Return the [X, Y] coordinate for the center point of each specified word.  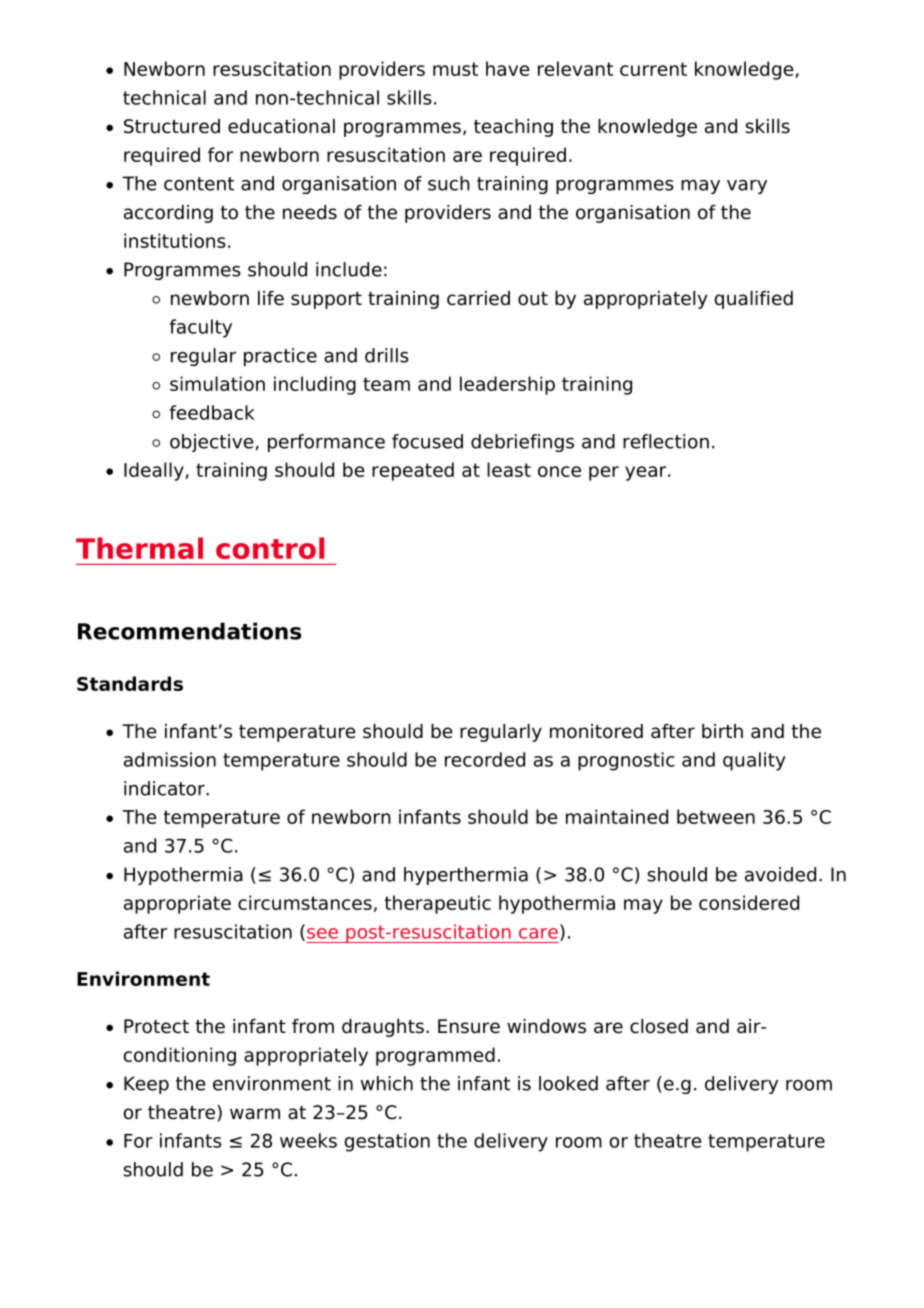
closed [659, 1026]
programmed [435, 1056]
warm [255, 1114]
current [653, 69]
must [455, 69]
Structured [172, 126]
